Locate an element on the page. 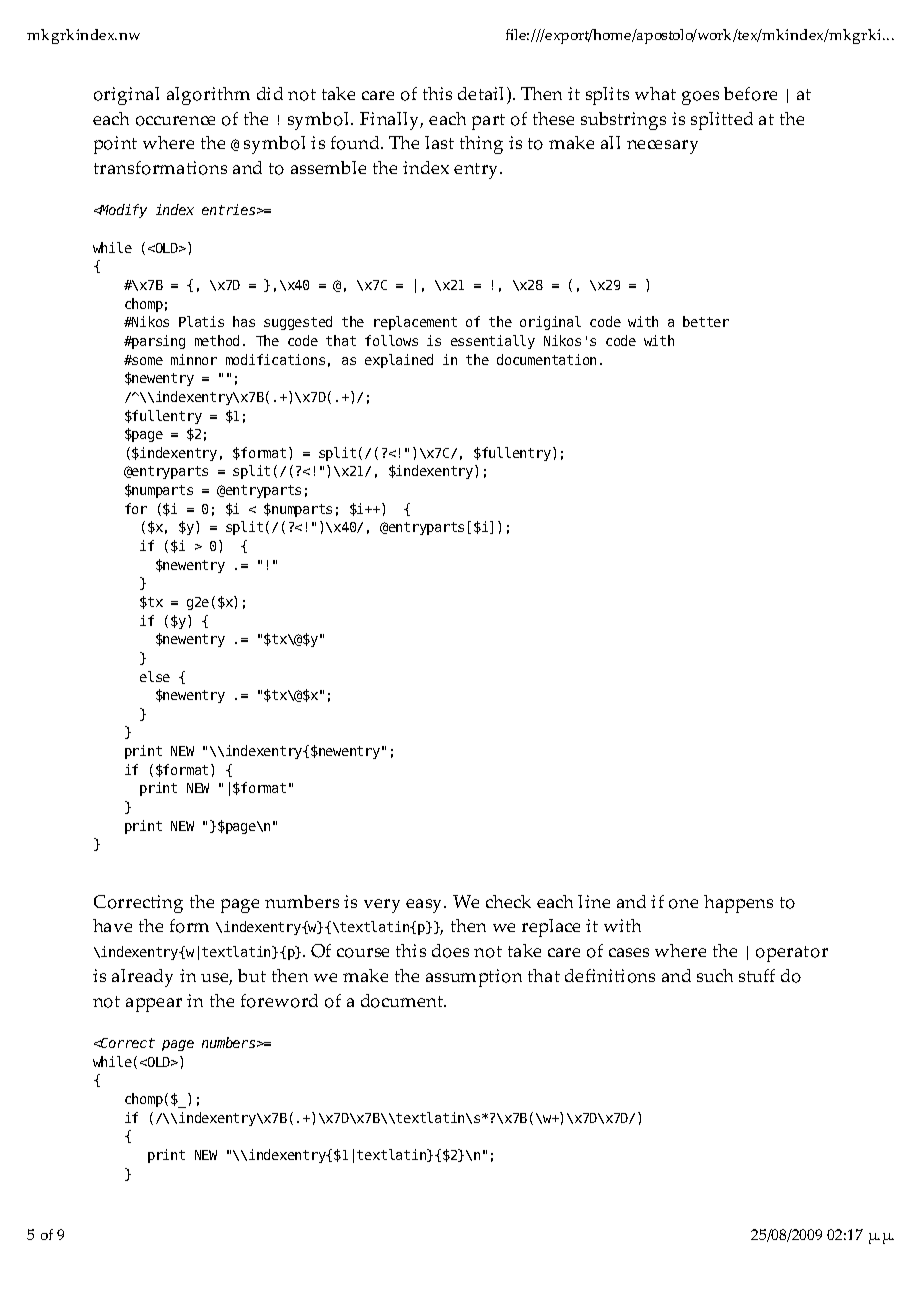 This page has height=1308, width=924. follows is located at coordinates (391, 340).
